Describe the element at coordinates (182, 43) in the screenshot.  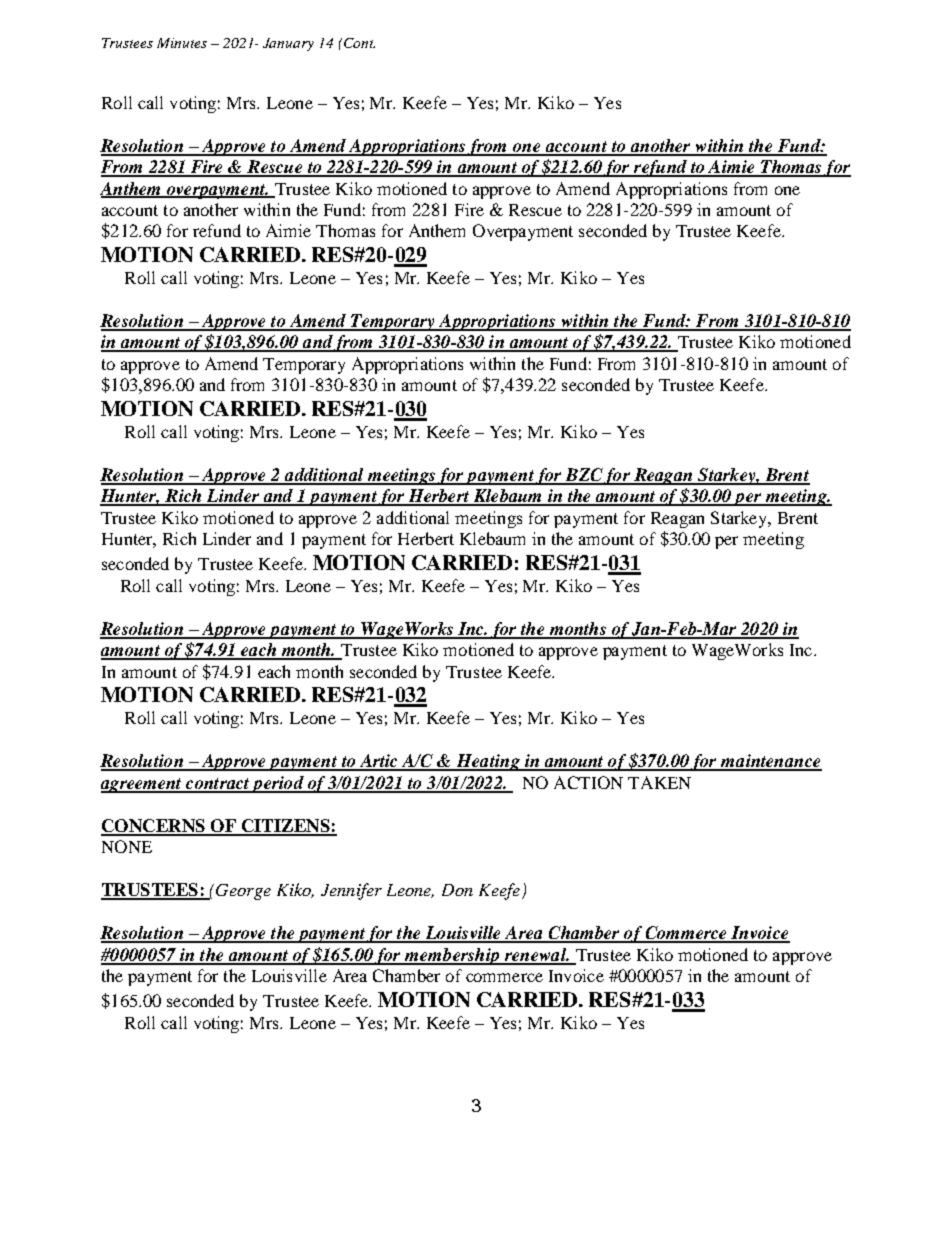
I see `Minutes` at that location.
